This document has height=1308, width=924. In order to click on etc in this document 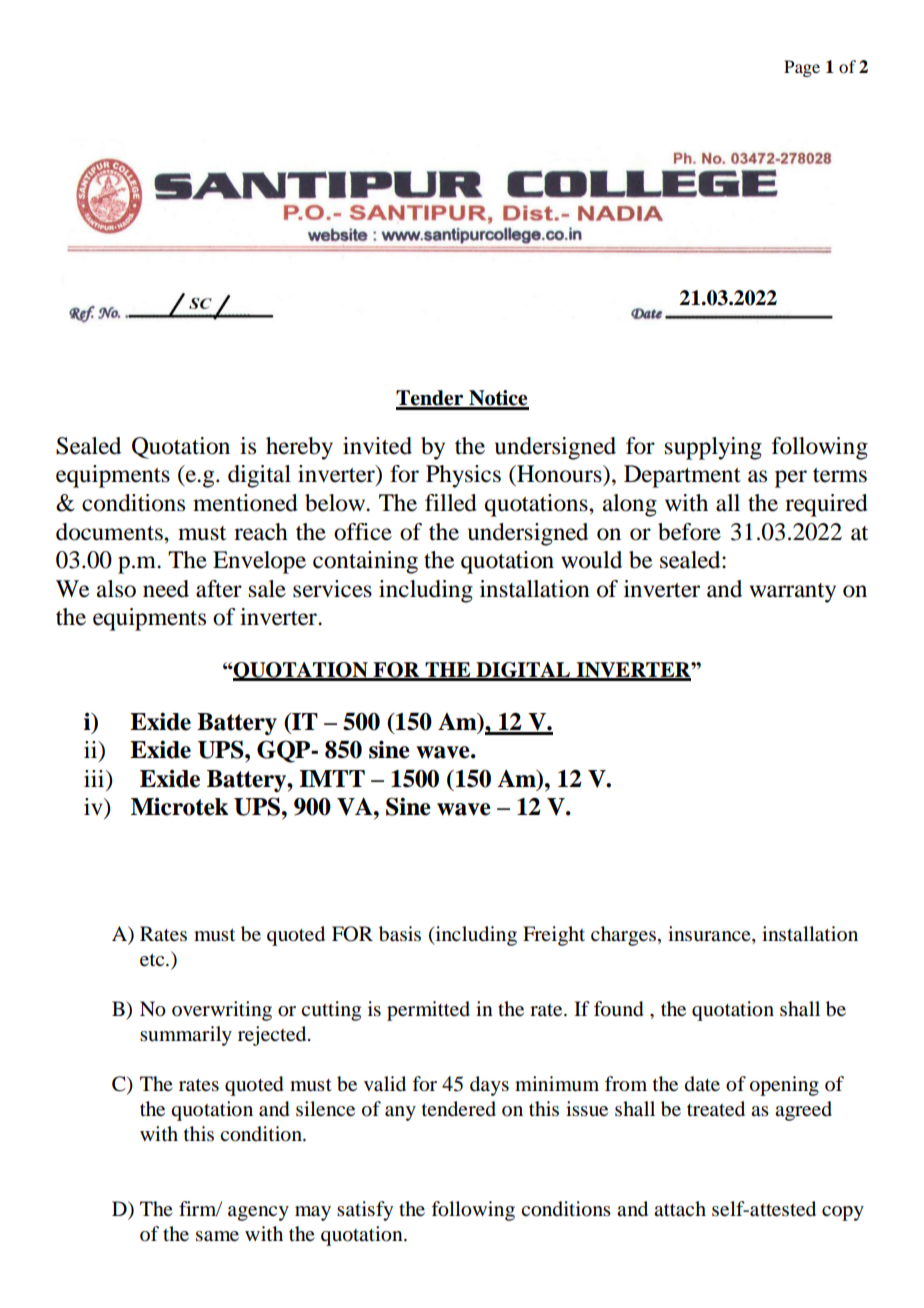, I will do `click(153, 960)`.
